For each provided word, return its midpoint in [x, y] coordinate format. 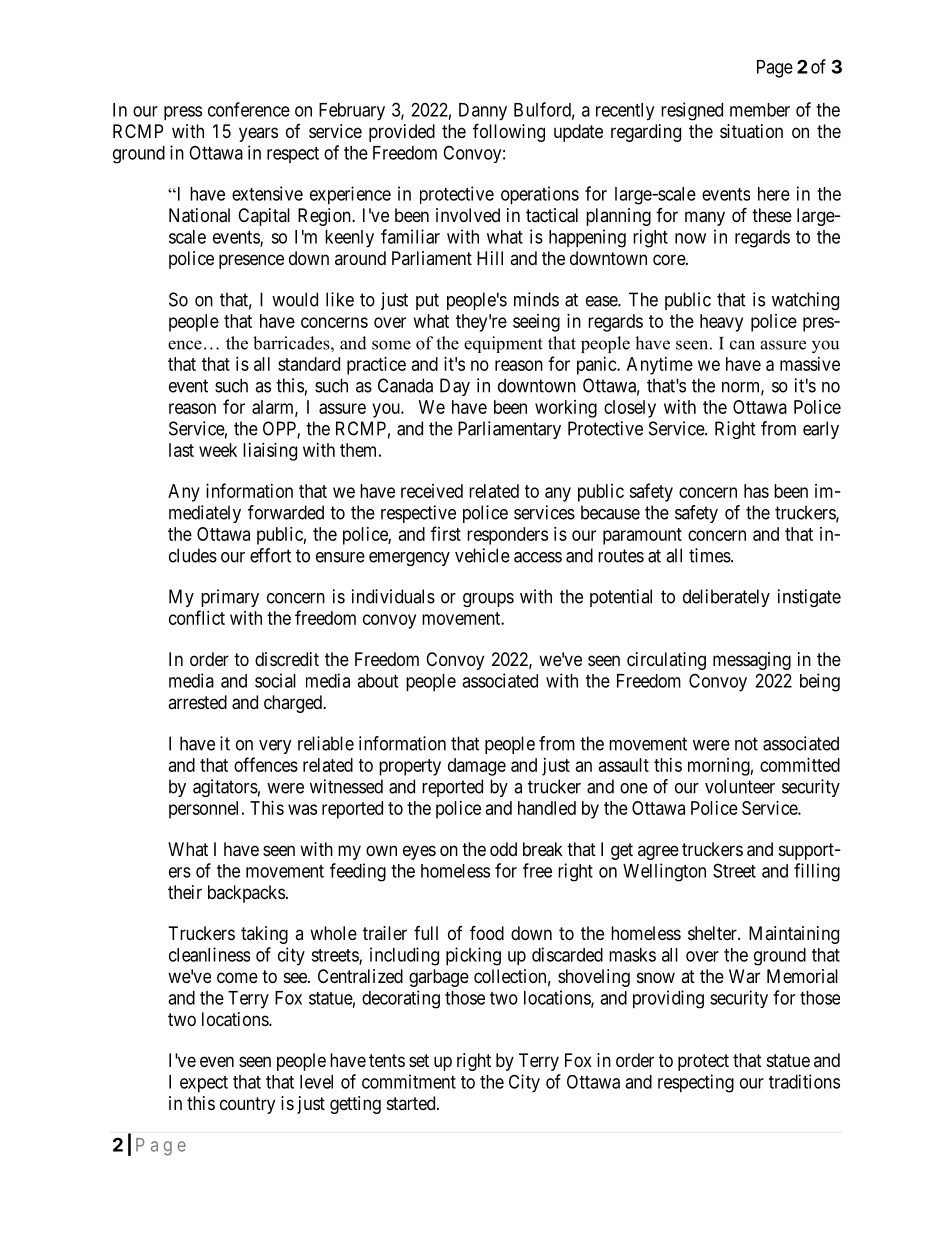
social [275, 680]
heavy [721, 323]
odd [503, 849]
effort [270, 555]
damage [477, 767]
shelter [713, 933]
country [247, 1105]
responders [507, 536]
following [509, 132]
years [258, 134]
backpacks [246, 894]
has [756, 491]
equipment [503, 344]
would [295, 299]
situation [751, 131]
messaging [752, 661]
